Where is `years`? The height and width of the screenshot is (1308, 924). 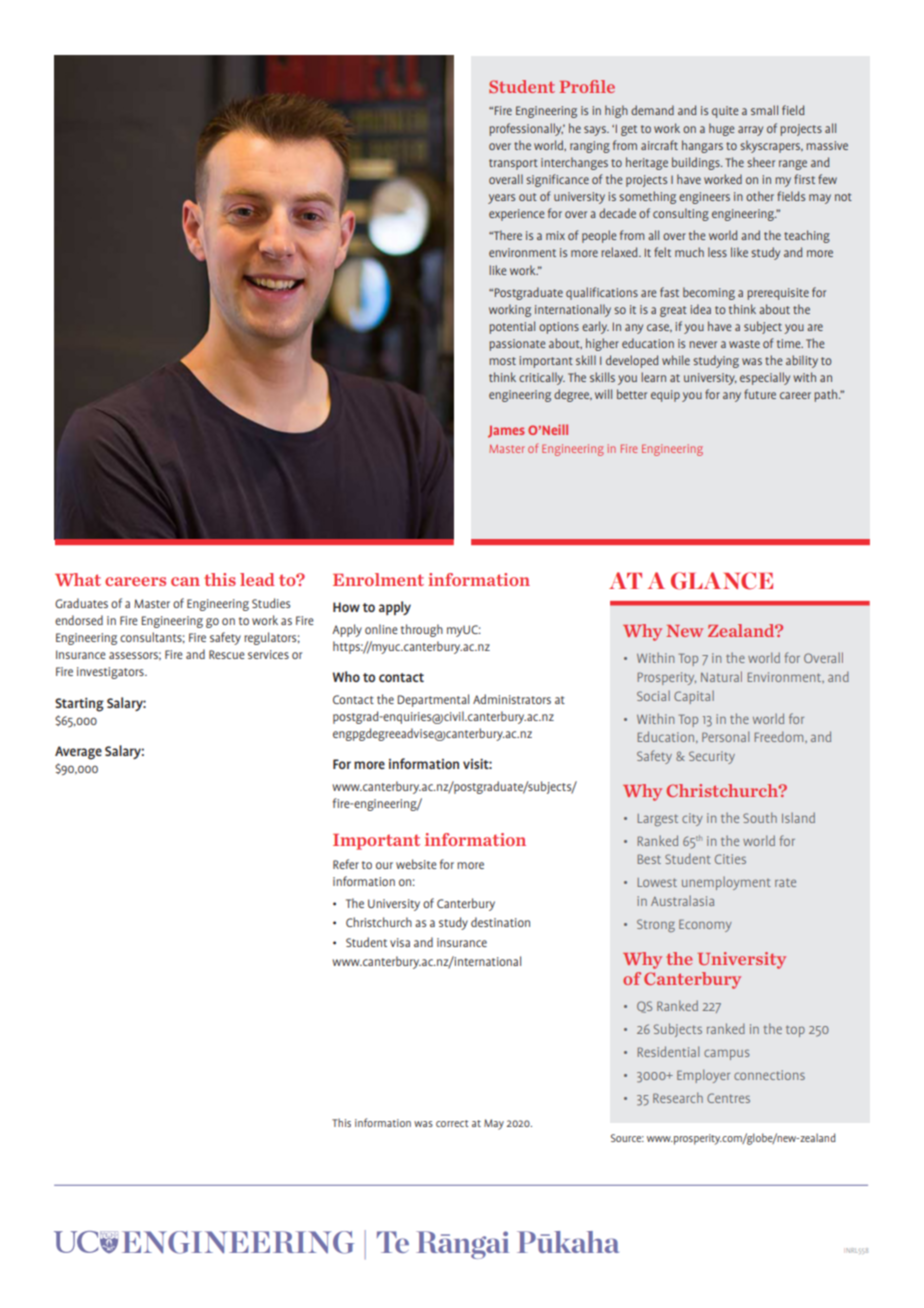 years is located at coordinates (501, 199).
